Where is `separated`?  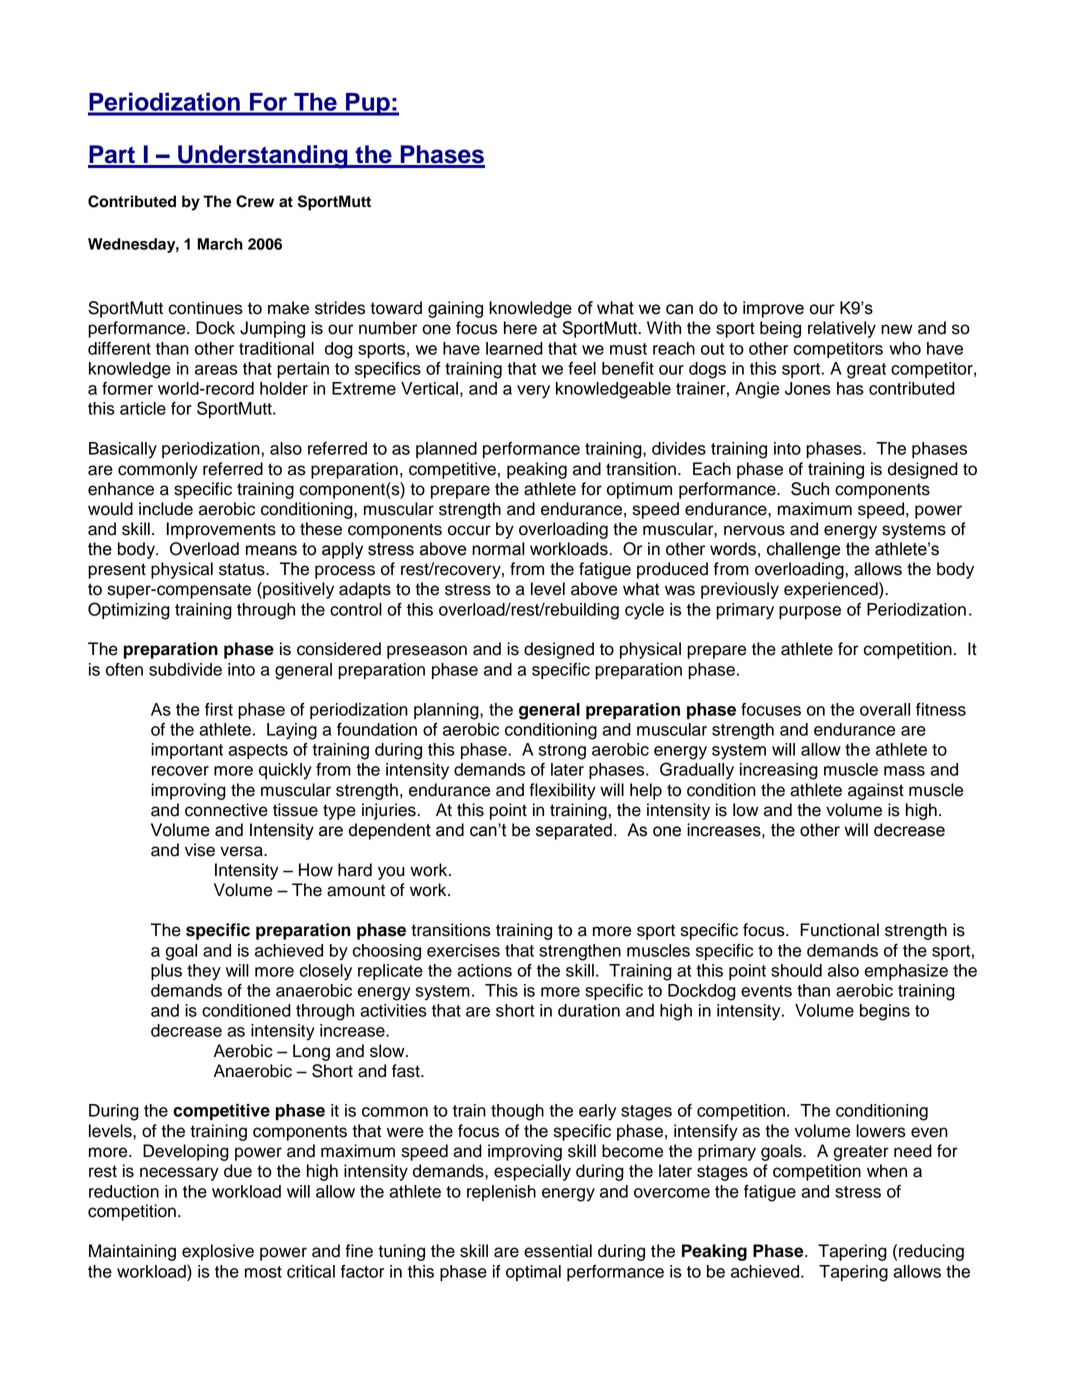
separated is located at coordinates (574, 831).
